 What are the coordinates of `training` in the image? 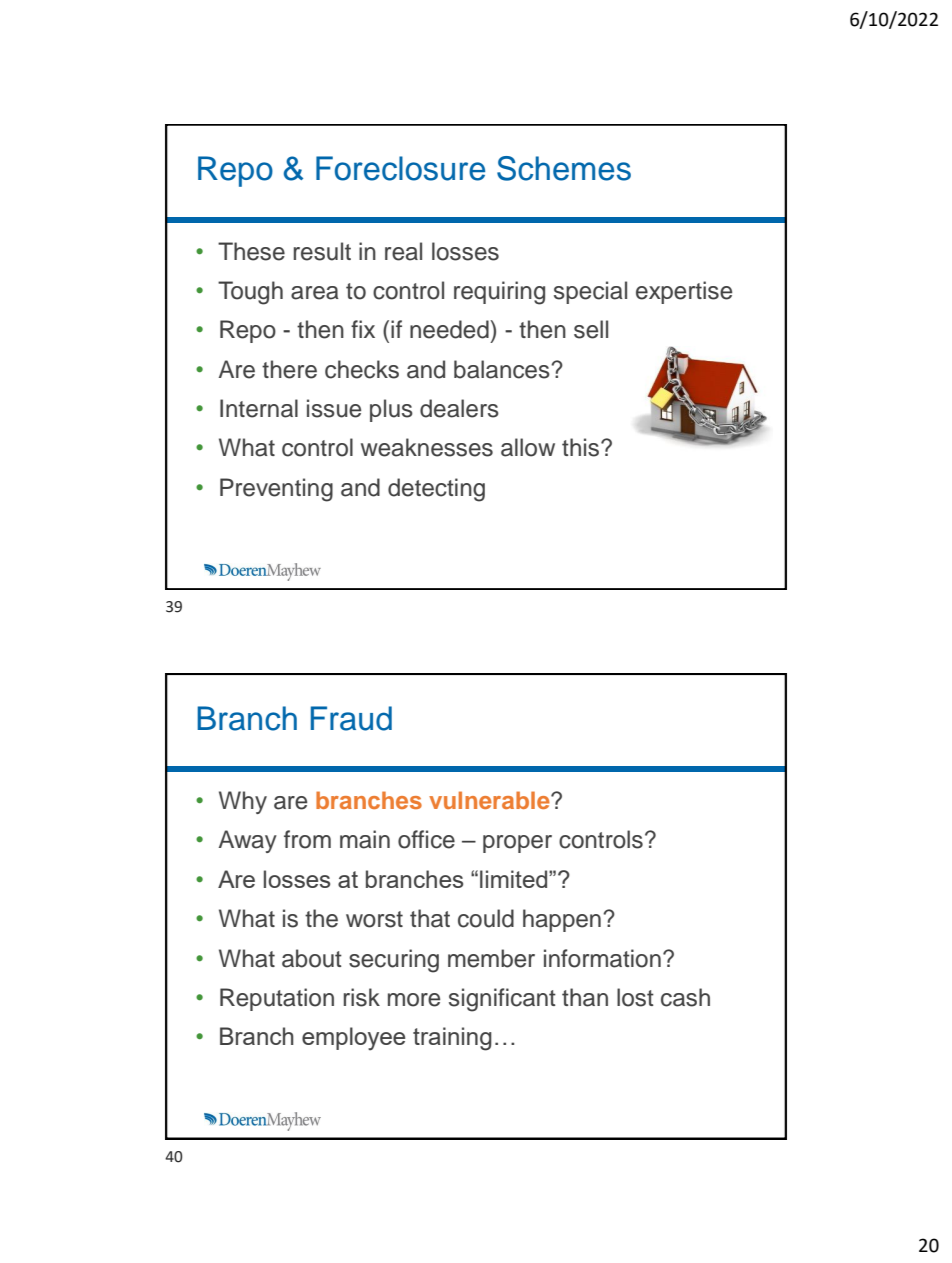 It's located at (452, 1039).
